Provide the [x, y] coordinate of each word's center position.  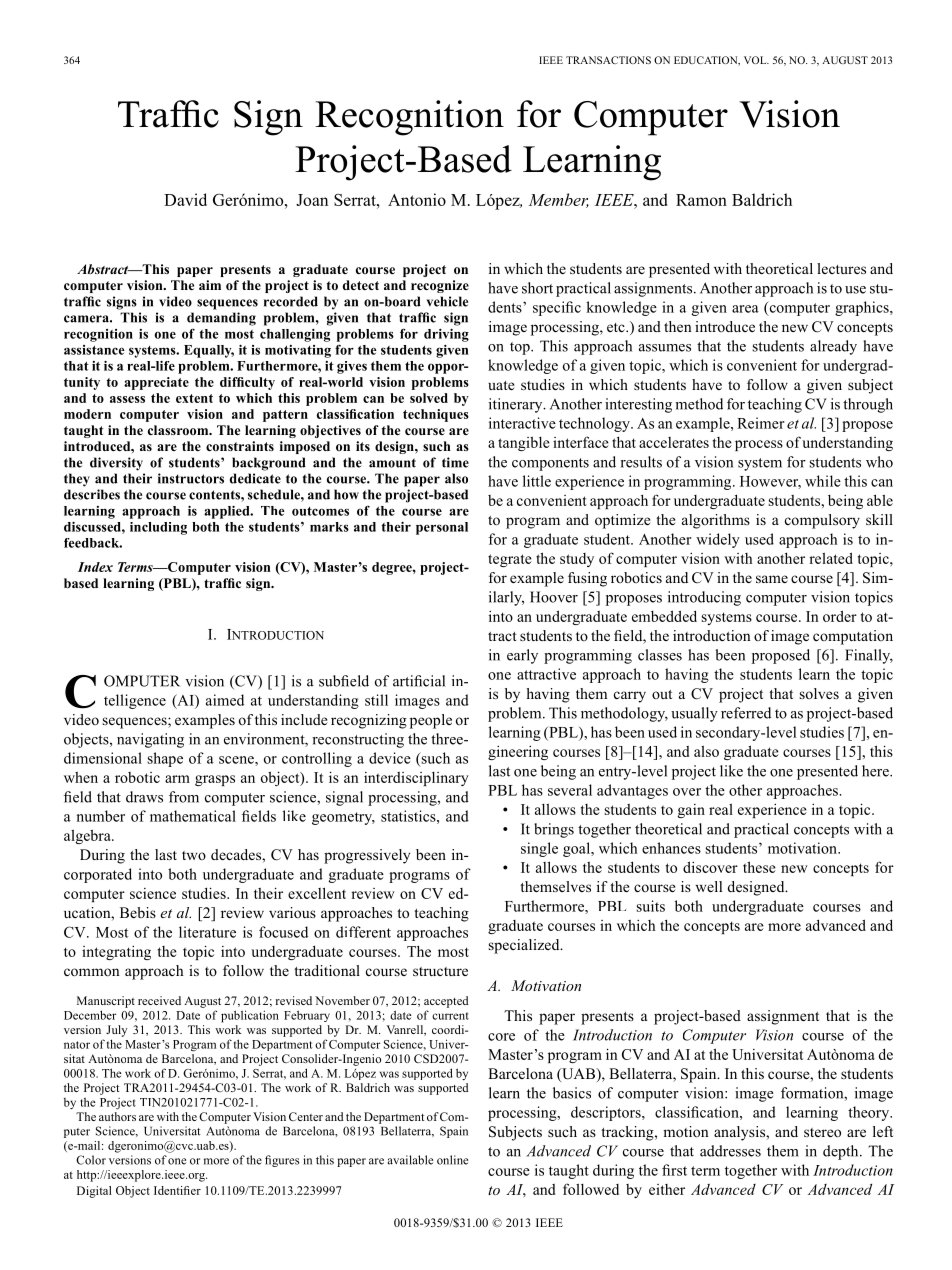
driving [446, 335]
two [194, 855]
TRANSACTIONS [608, 60]
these [759, 867]
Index [95, 567]
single [539, 849]
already [833, 347]
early [522, 656]
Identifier [177, 1190]
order [840, 616]
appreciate [156, 383]
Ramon [701, 200]
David [185, 199]
